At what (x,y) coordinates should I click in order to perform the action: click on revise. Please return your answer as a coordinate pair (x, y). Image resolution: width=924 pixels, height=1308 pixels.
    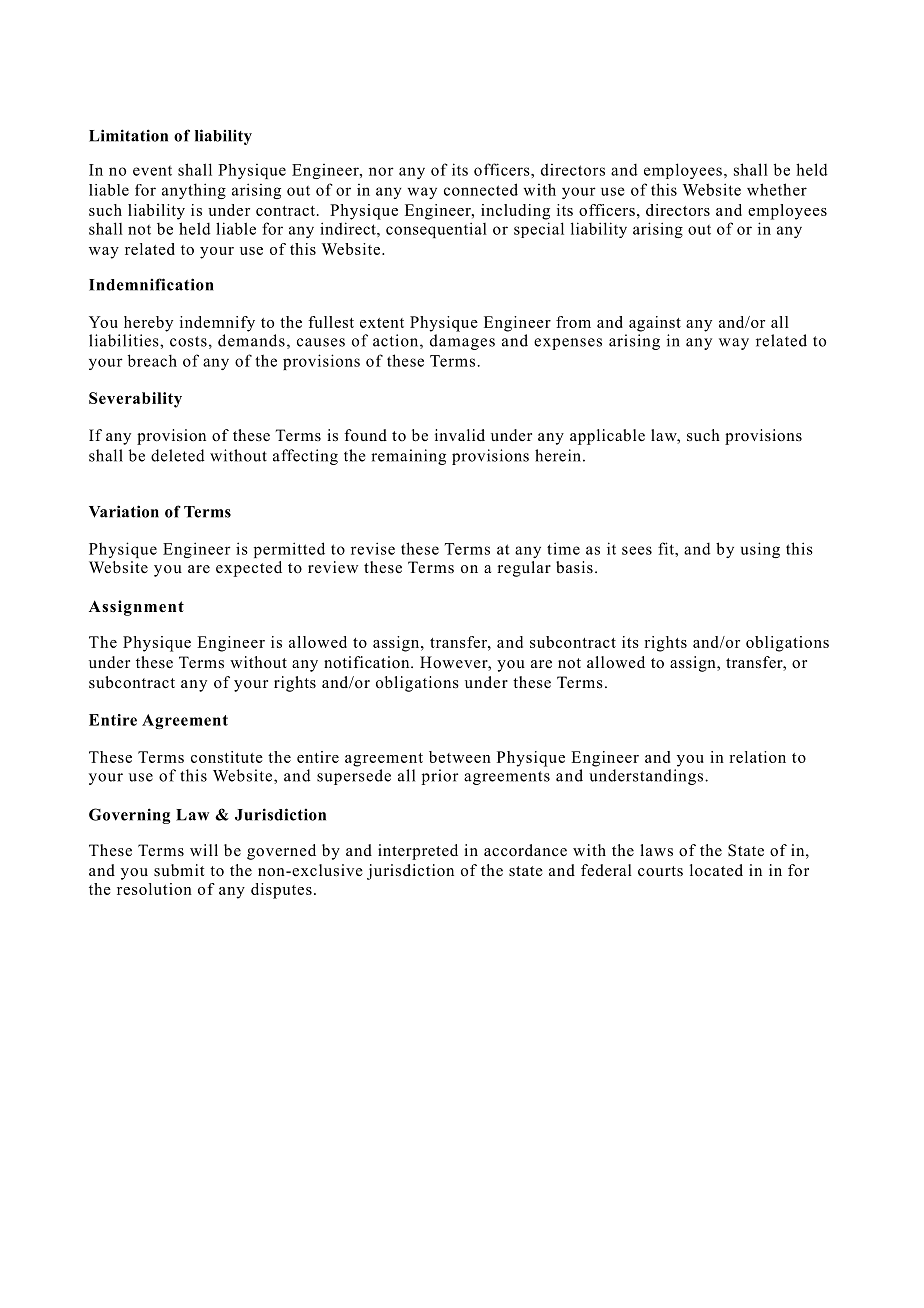
    Looking at the image, I should click on (373, 548).
